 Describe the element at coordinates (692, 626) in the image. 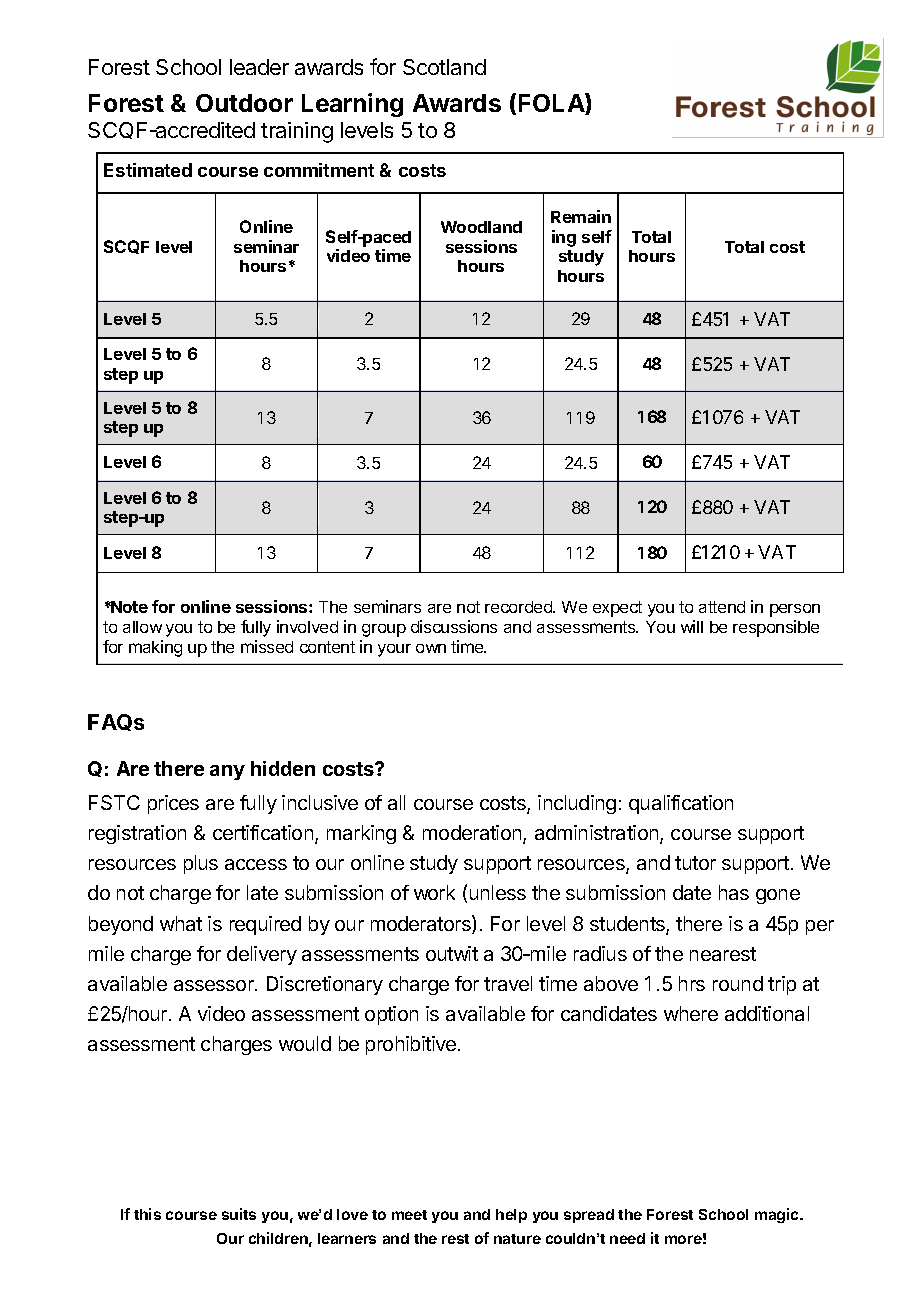

I see `will` at that location.
